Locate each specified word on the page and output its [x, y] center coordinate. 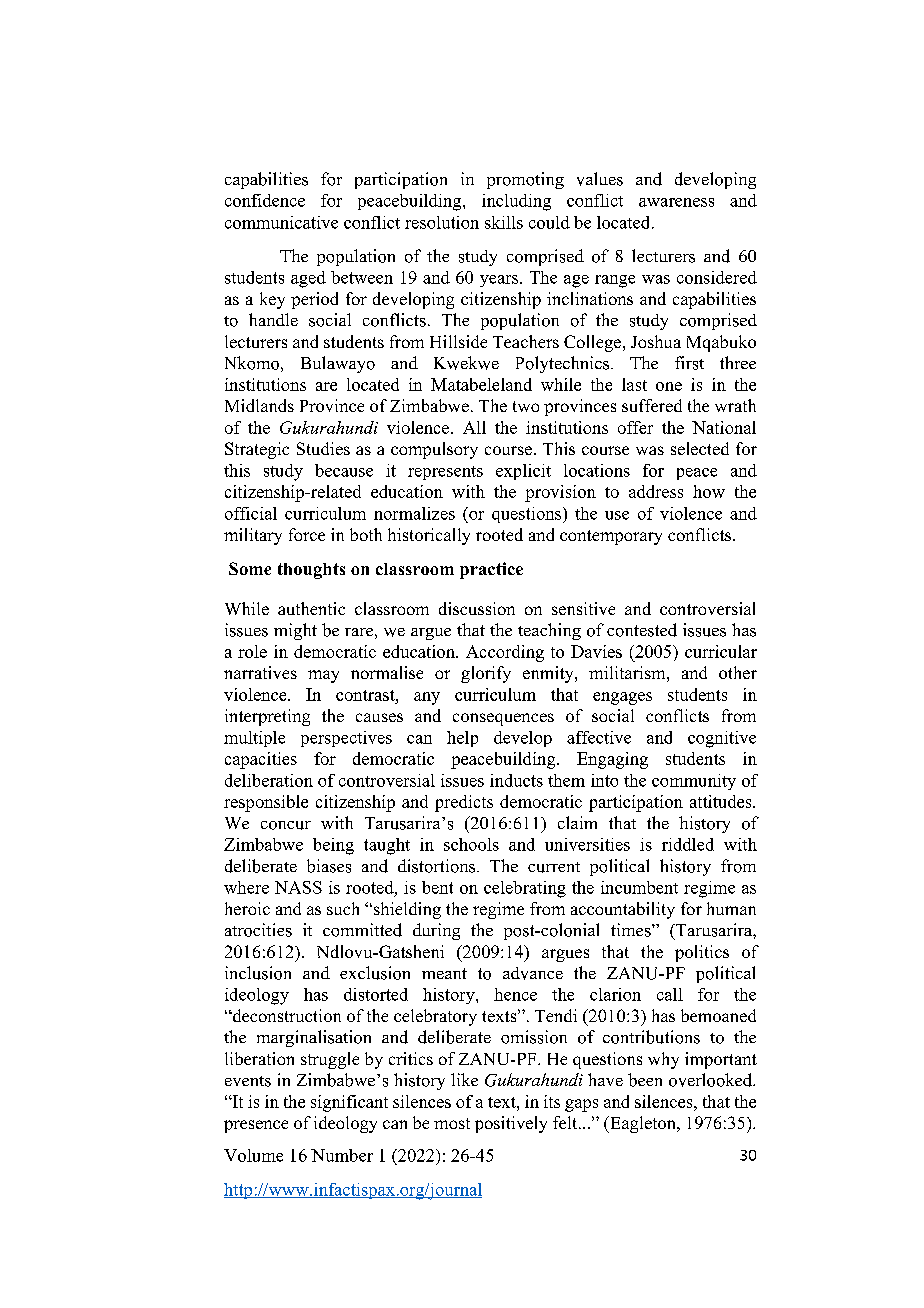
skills [504, 222]
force [307, 534]
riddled [688, 844]
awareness [676, 202]
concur [286, 825]
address [656, 491]
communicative [281, 222]
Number [342, 1155]
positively [511, 1124]
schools [471, 844]
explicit [523, 472]
